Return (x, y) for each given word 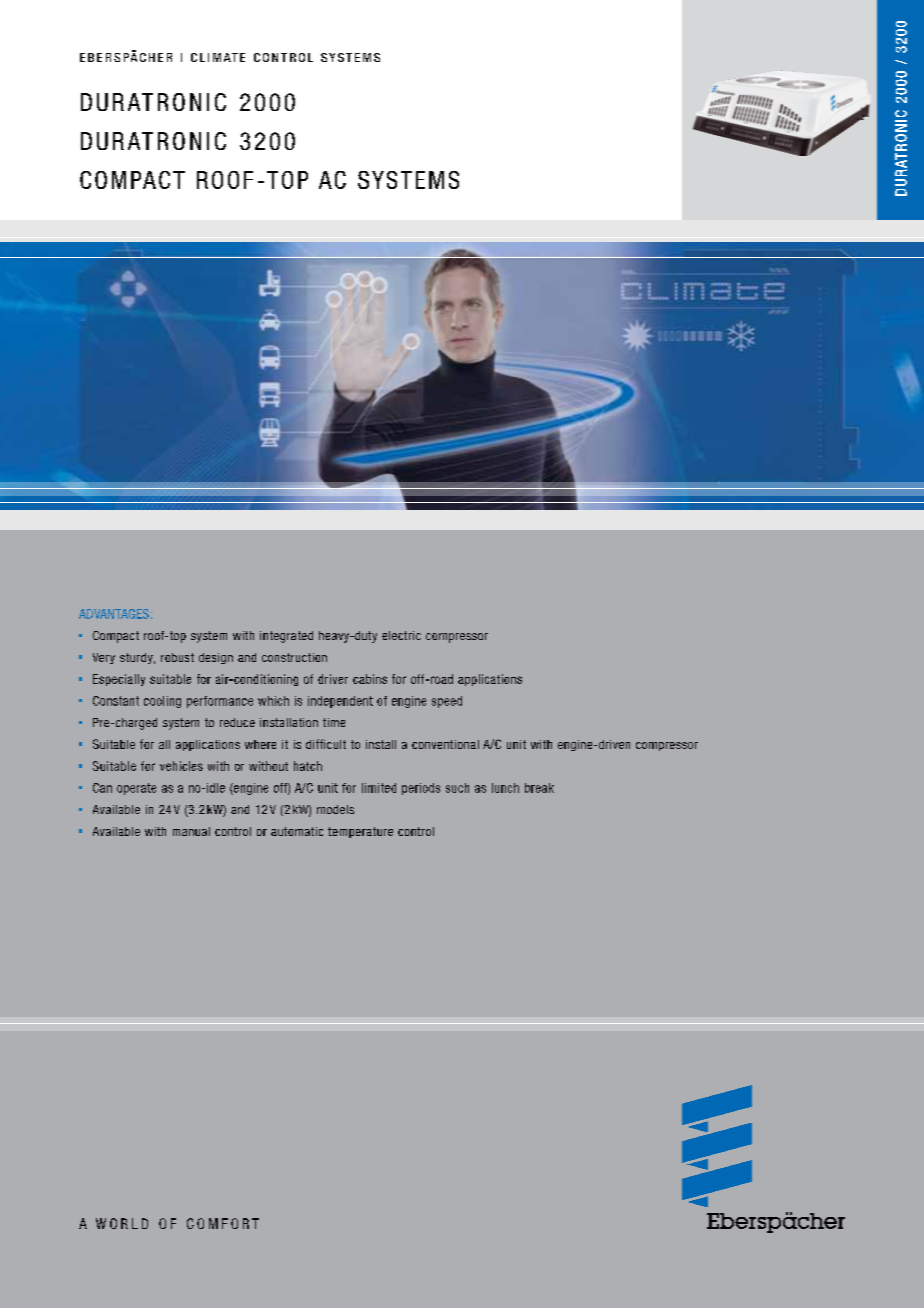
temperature (360, 832)
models (335, 809)
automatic (297, 831)
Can (102, 788)
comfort (223, 1223)
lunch (505, 788)
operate (136, 789)
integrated (286, 637)
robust (177, 657)
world (122, 1223)
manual (191, 831)
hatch (308, 766)
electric (401, 635)
